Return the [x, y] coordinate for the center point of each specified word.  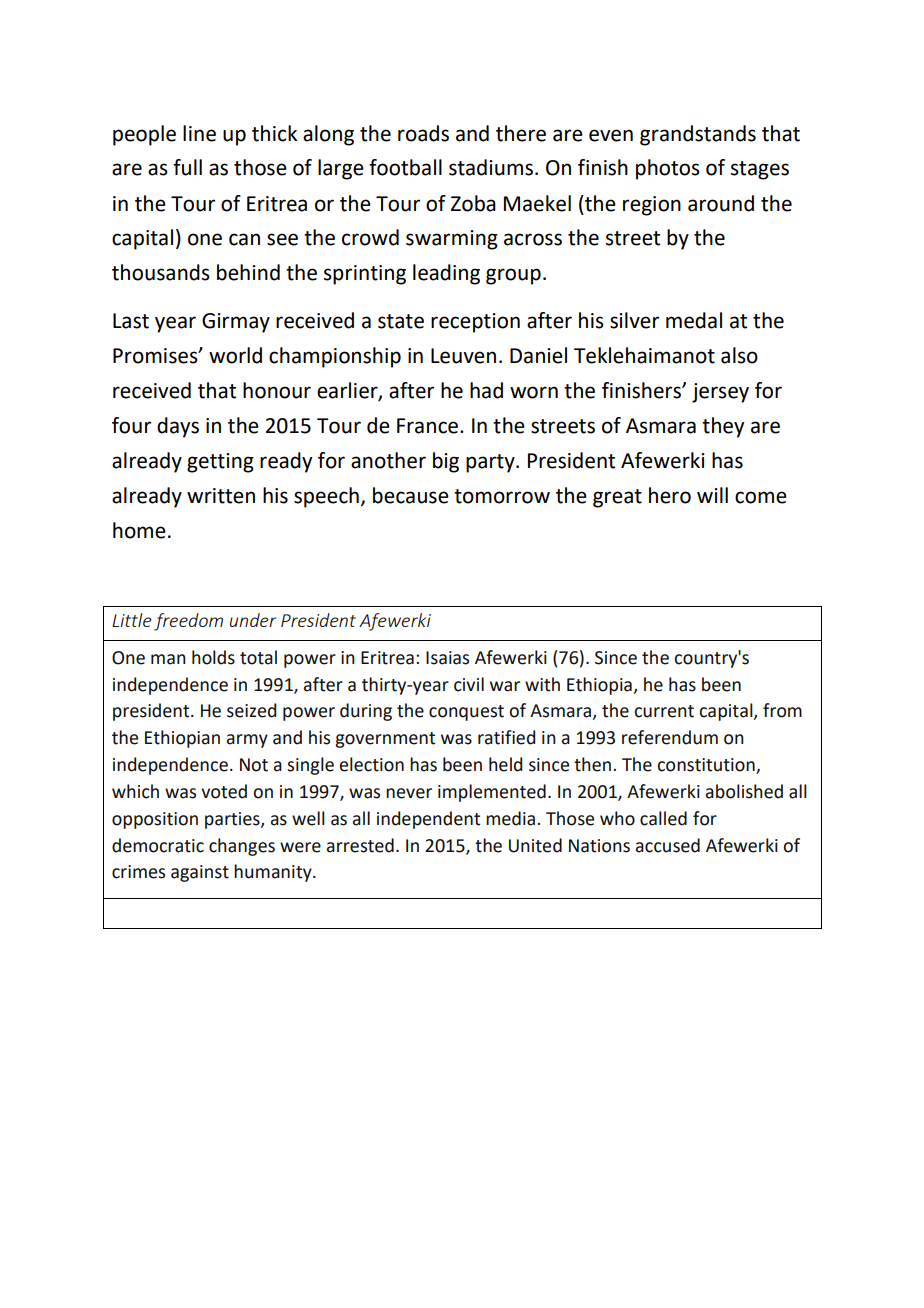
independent [428, 820]
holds [213, 657]
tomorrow [502, 496]
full [187, 167]
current [664, 711]
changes [242, 847]
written [221, 496]
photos [668, 169]
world [235, 355]
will [712, 495]
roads [423, 133]
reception [475, 323]
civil [469, 684]
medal [694, 320]
